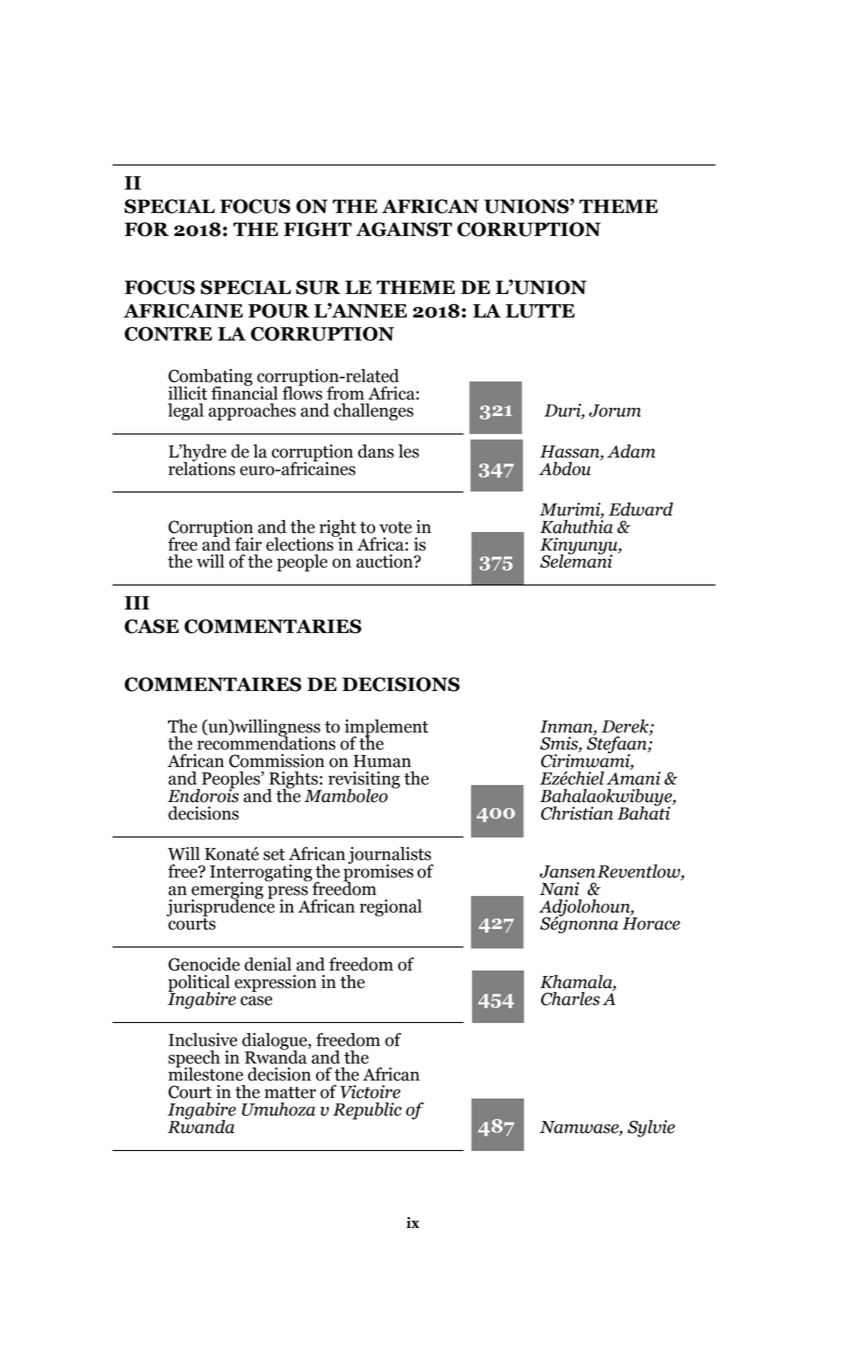 The image size is (846, 1353). I want to click on AGAINST, so click(404, 229).
